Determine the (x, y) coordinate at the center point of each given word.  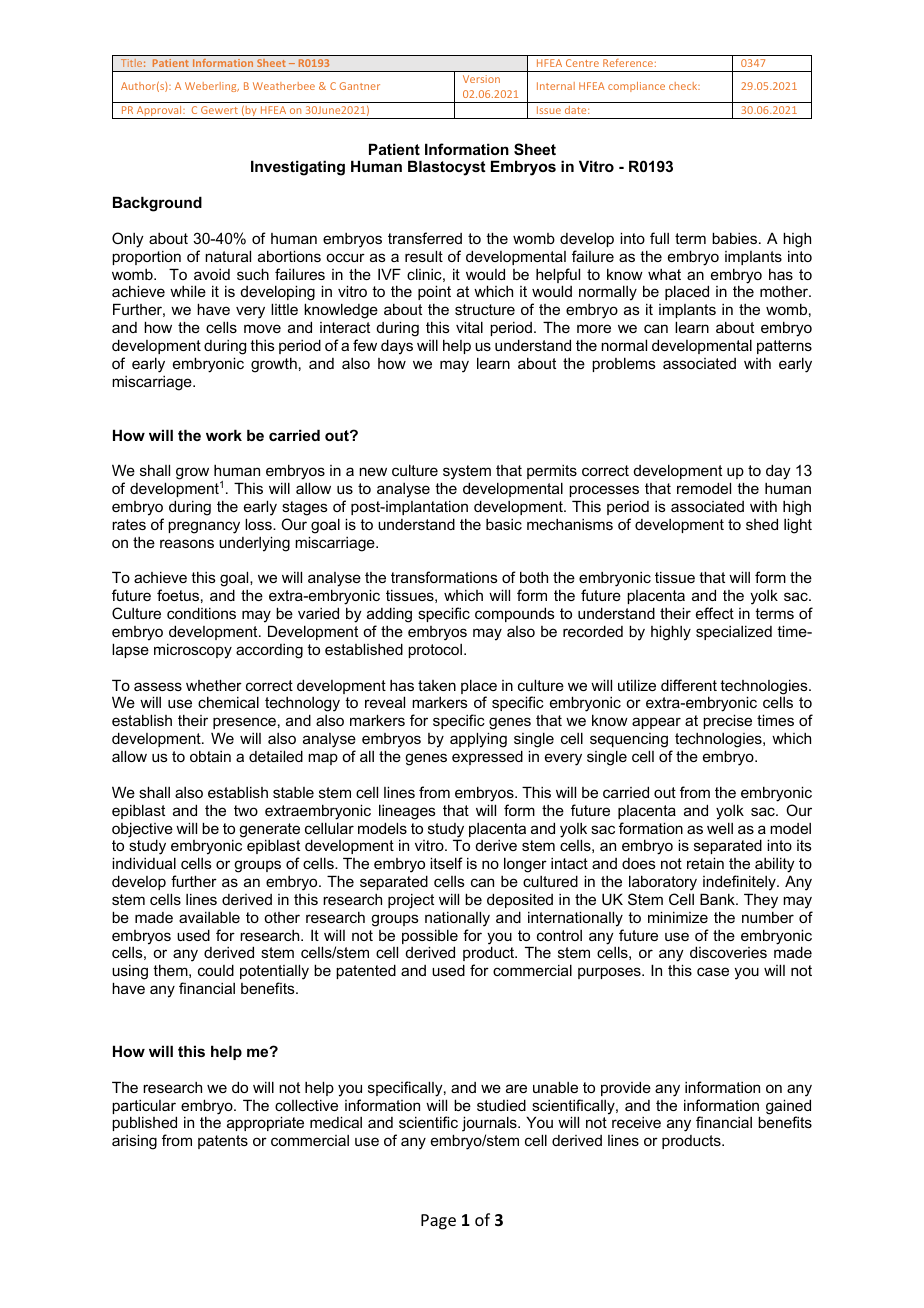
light (798, 526)
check (684, 86)
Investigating (298, 168)
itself (446, 863)
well (720, 828)
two (246, 810)
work (224, 435)
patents (223, 1142)
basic (504, 524)
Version (481, 79)
